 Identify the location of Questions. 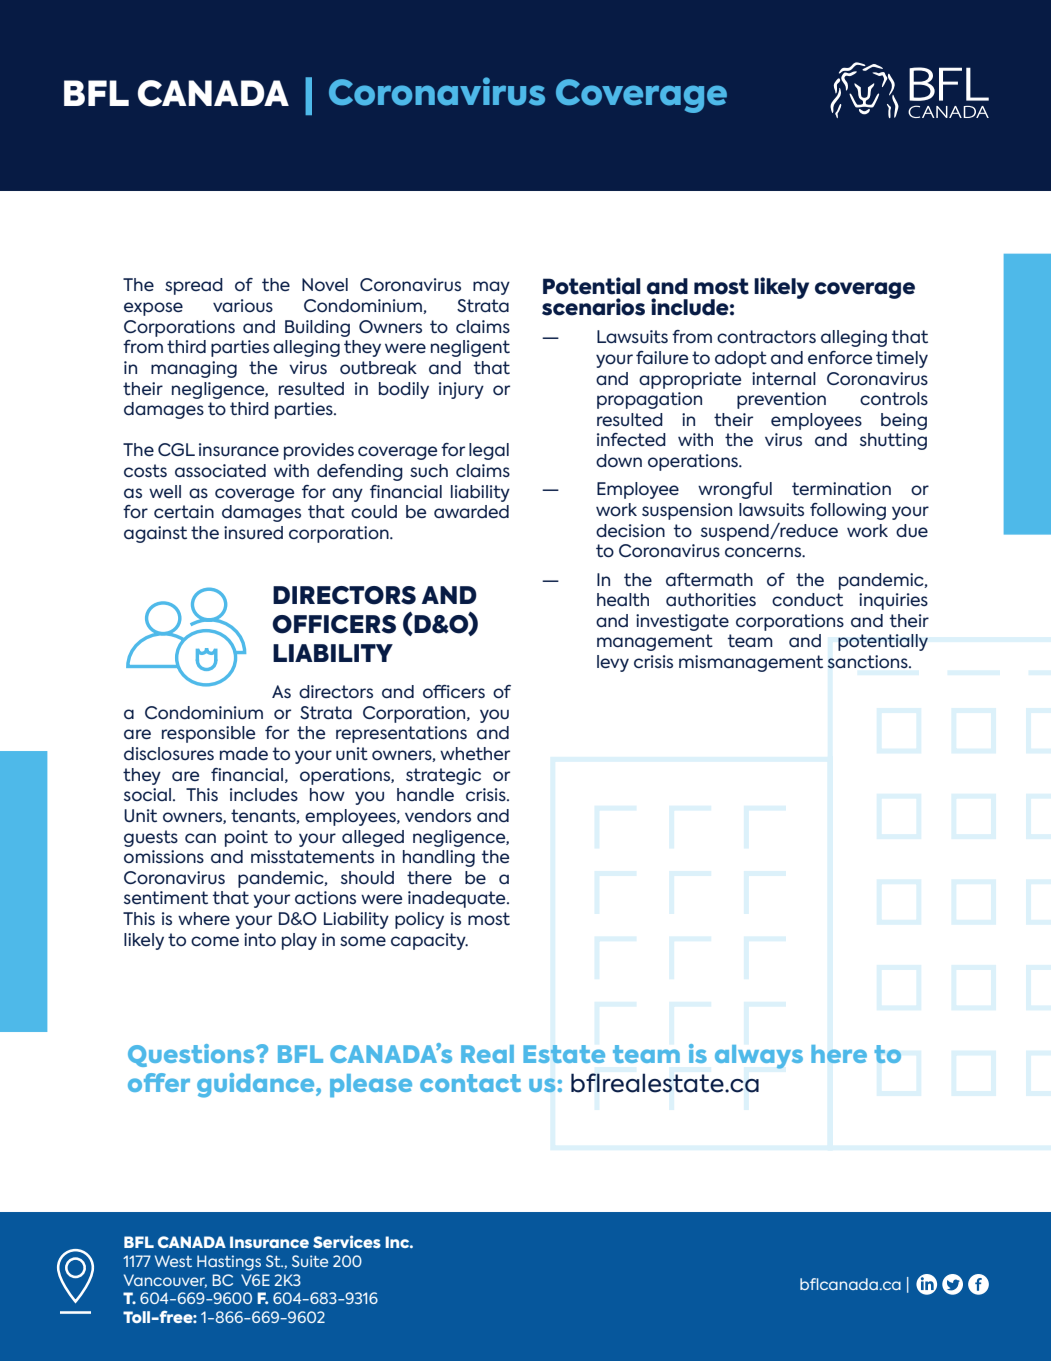
(192, 1055).
